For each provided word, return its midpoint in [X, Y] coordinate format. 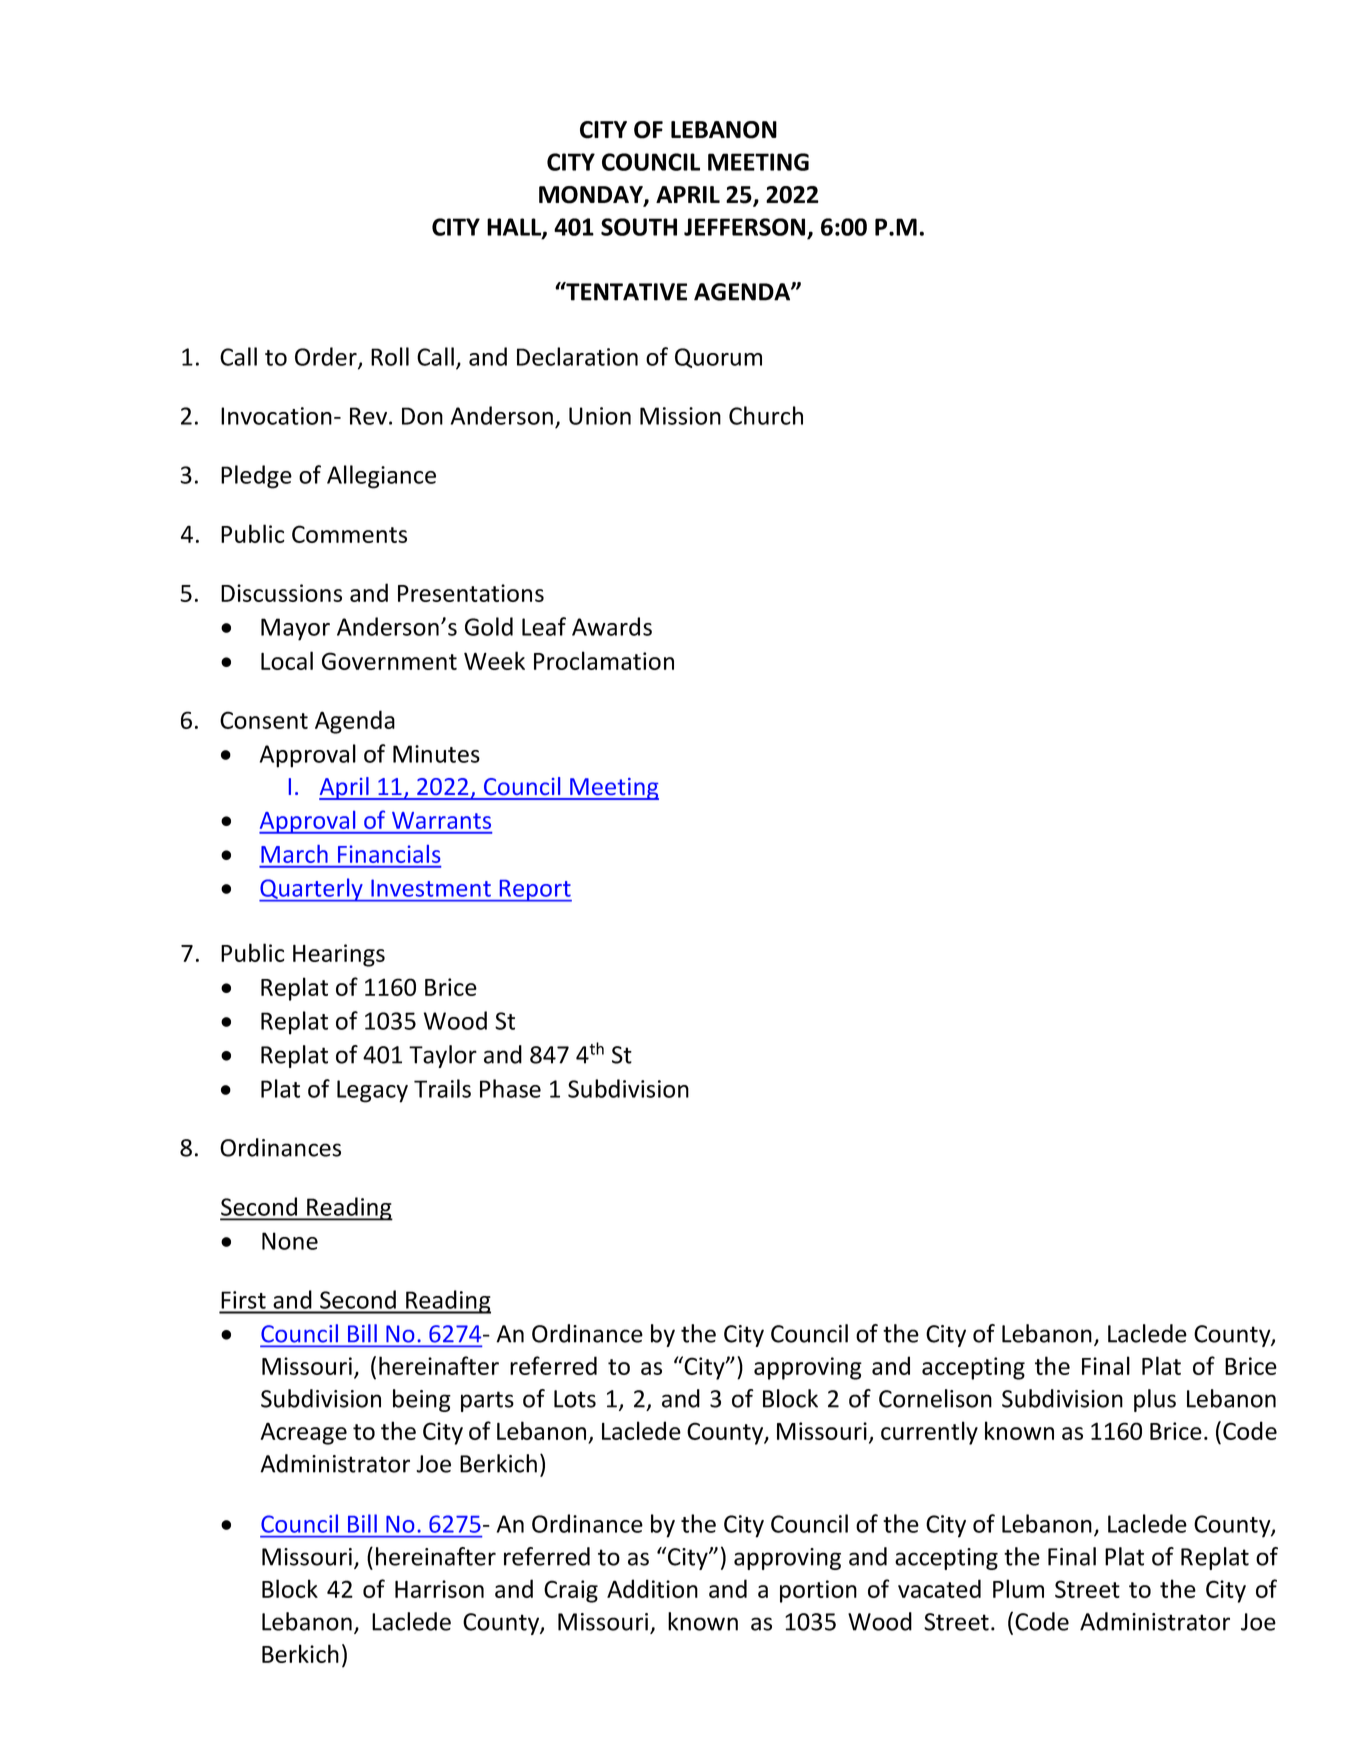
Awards [612, 626]
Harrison [439, 1589]
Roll [390, 356]
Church [766, 415]
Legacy [372, 1091]
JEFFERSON [744, 227]
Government [389, 661]
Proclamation [604, 660]
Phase [510, 1088]
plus [1155, 1400]
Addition [652, 1588]
